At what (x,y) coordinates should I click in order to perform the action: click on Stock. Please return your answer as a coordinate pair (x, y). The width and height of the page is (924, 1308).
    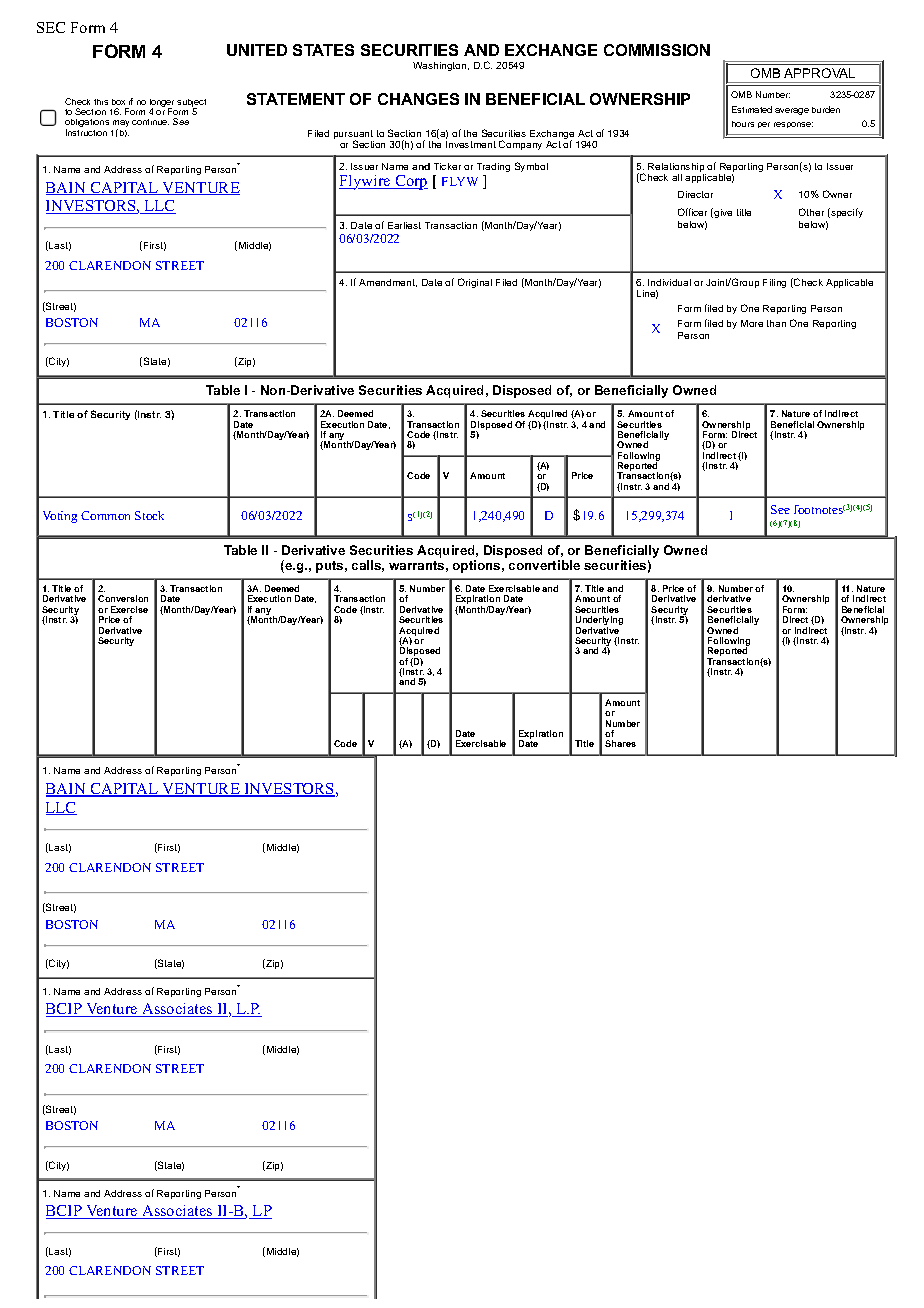
    Looking at the image, I should click on (149, 515).
